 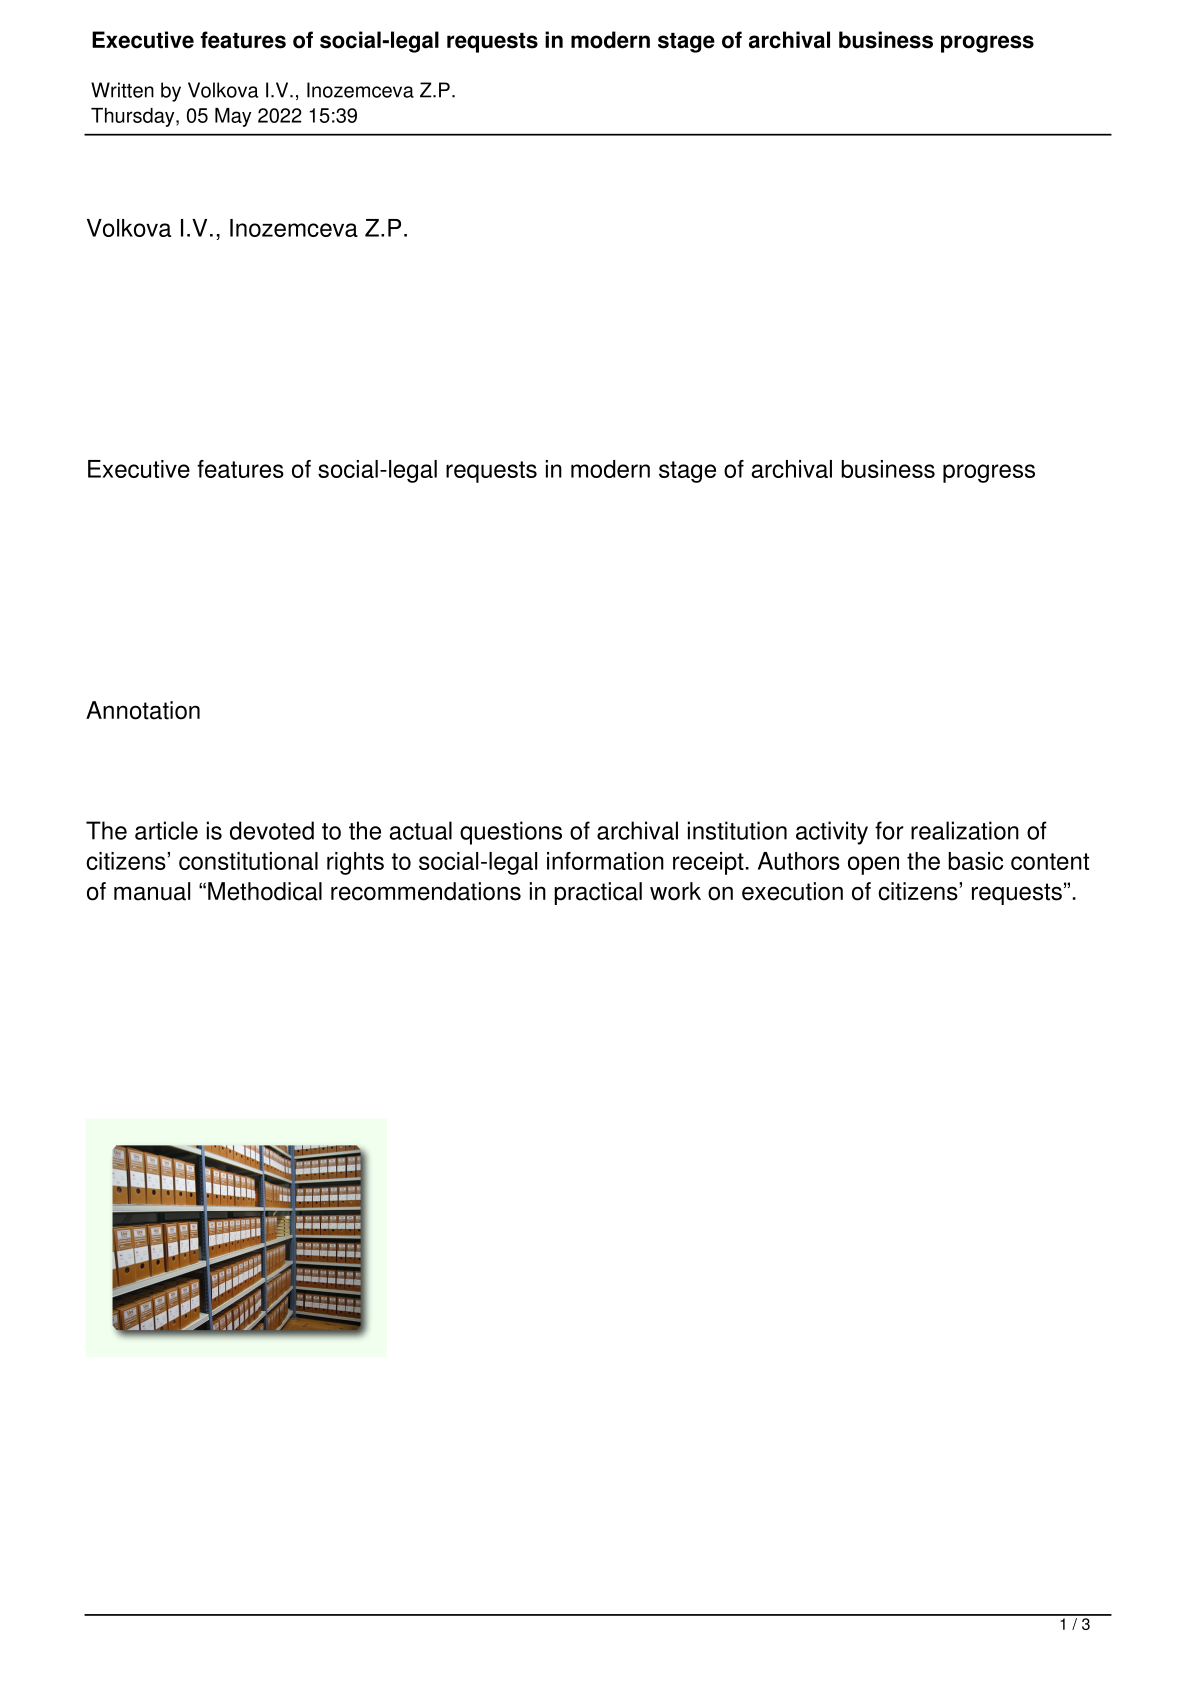 What do you see at coordinates (421, 830) in the image?
I see `actual` at bounding box center [421, 830].
